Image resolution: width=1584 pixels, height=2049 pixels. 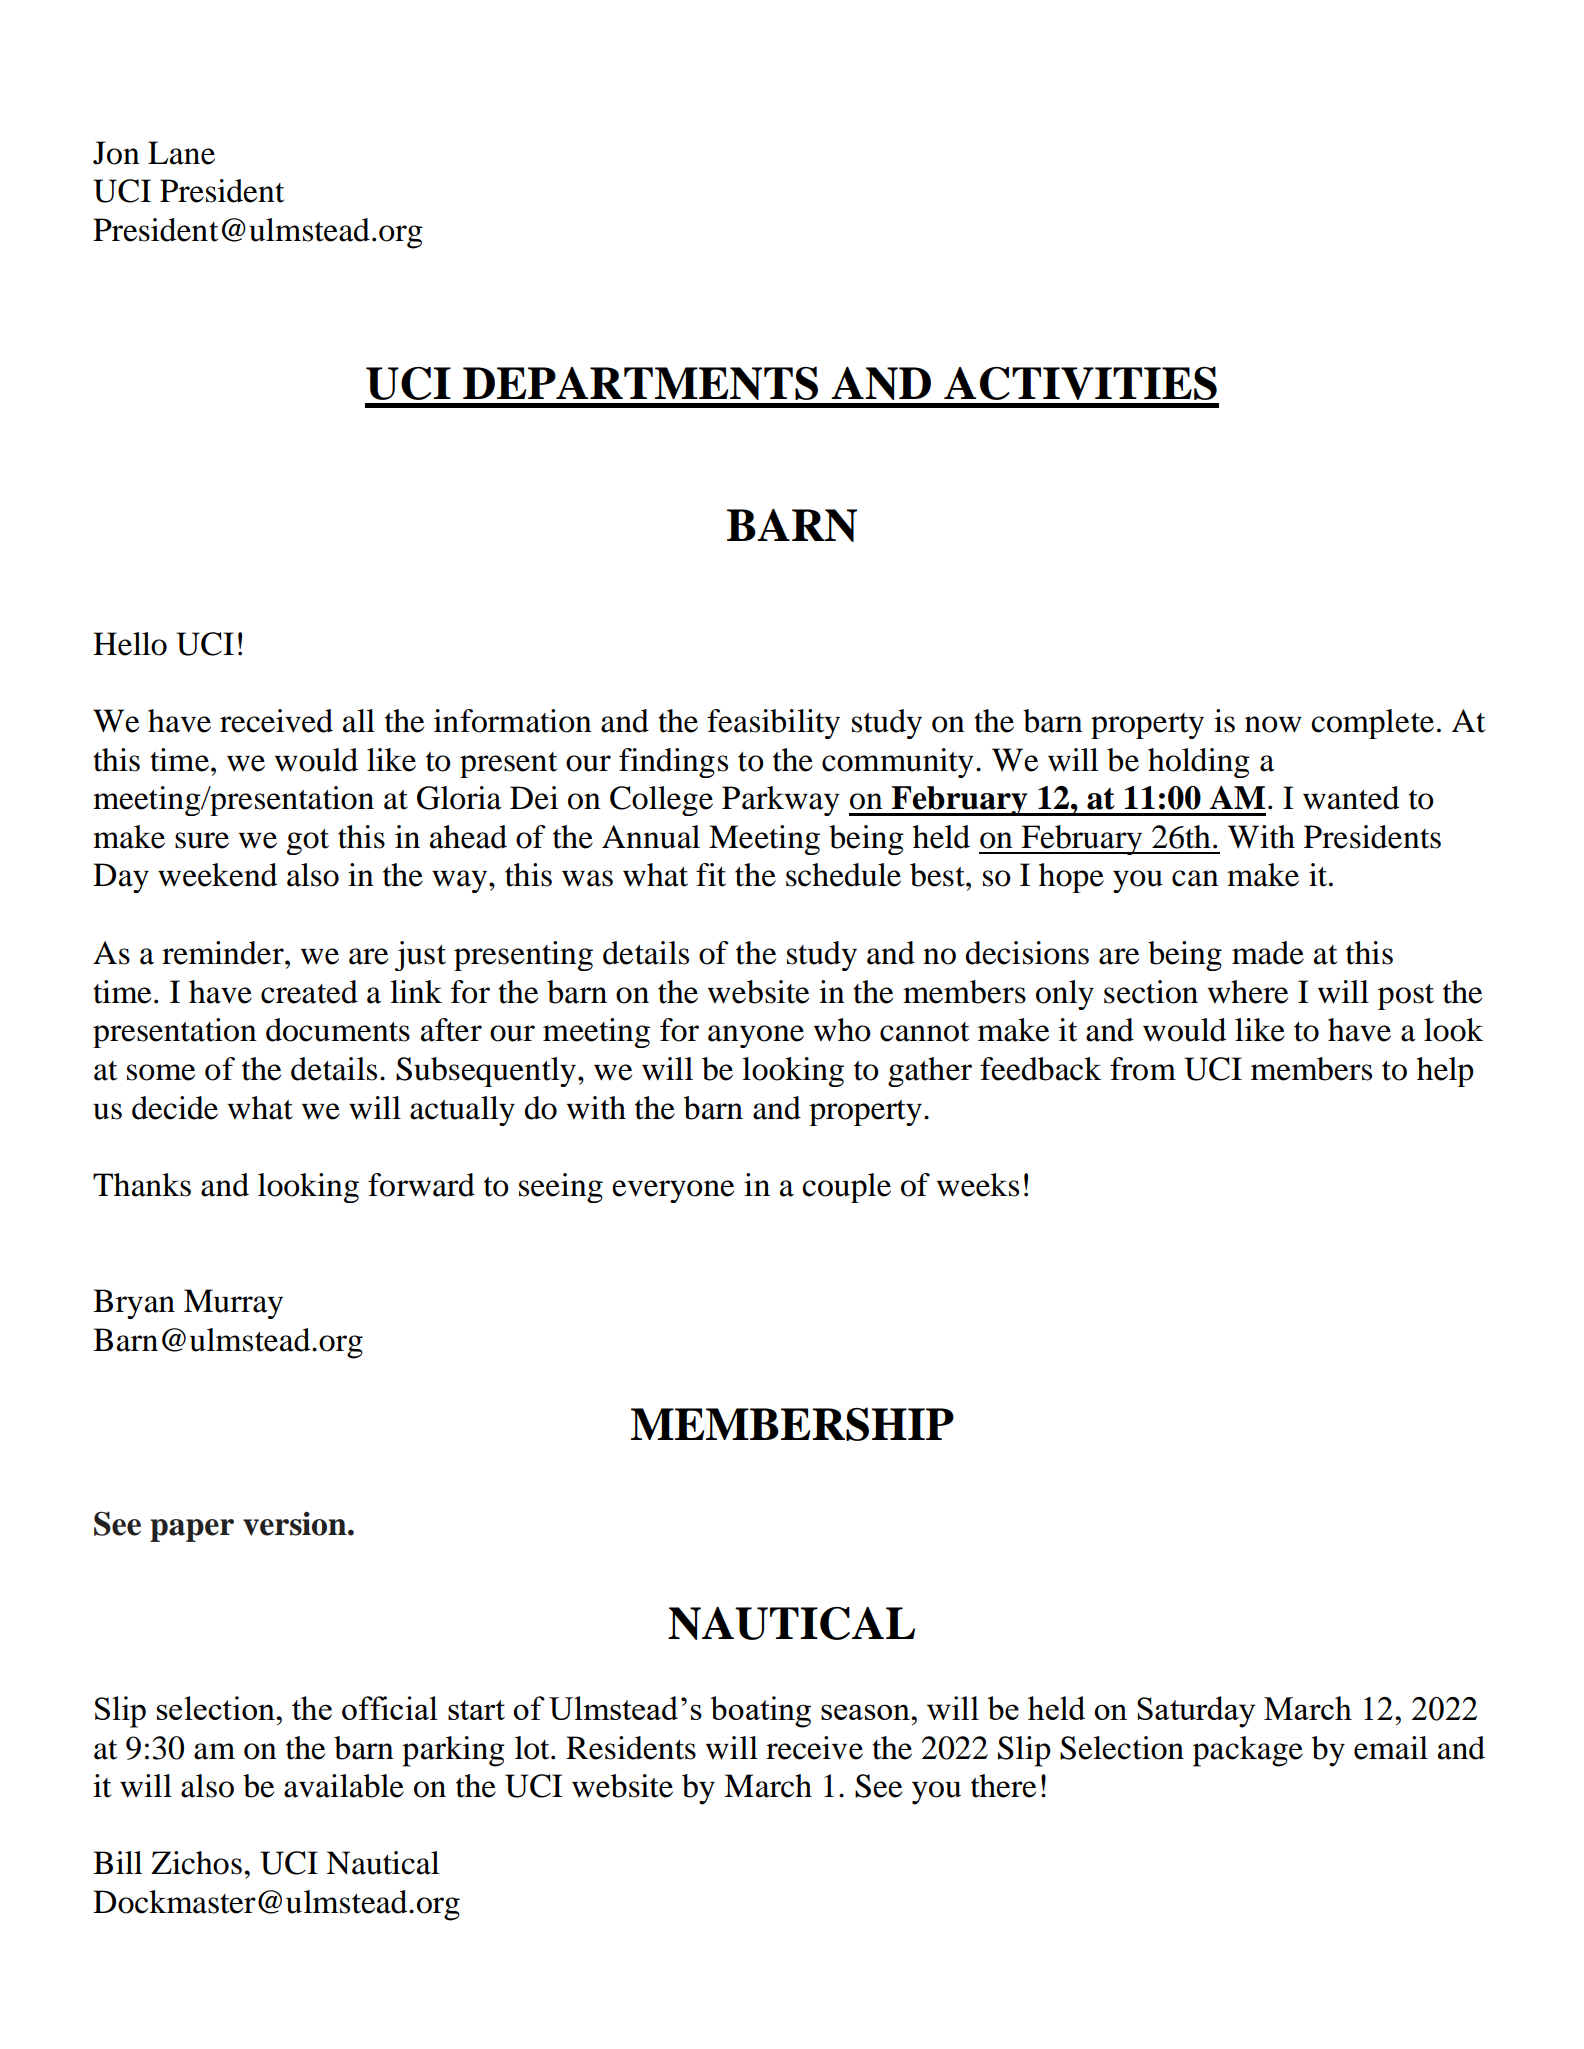 What do you see at coordinates (773, 724) in the screenshot?
I see `feasibility` at bounding box center [773, 724].
